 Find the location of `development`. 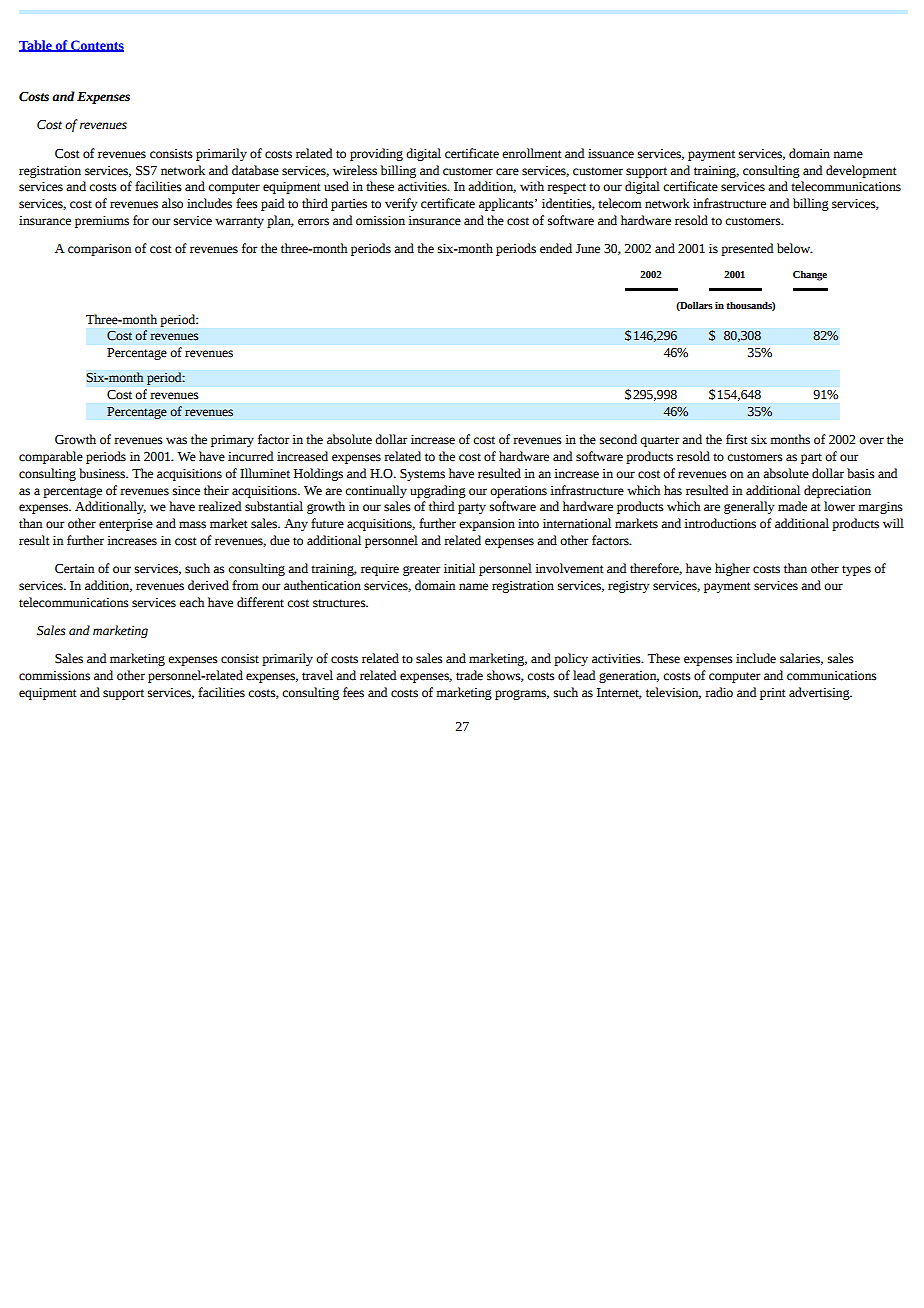

development is located at coordinates (861, 171).
